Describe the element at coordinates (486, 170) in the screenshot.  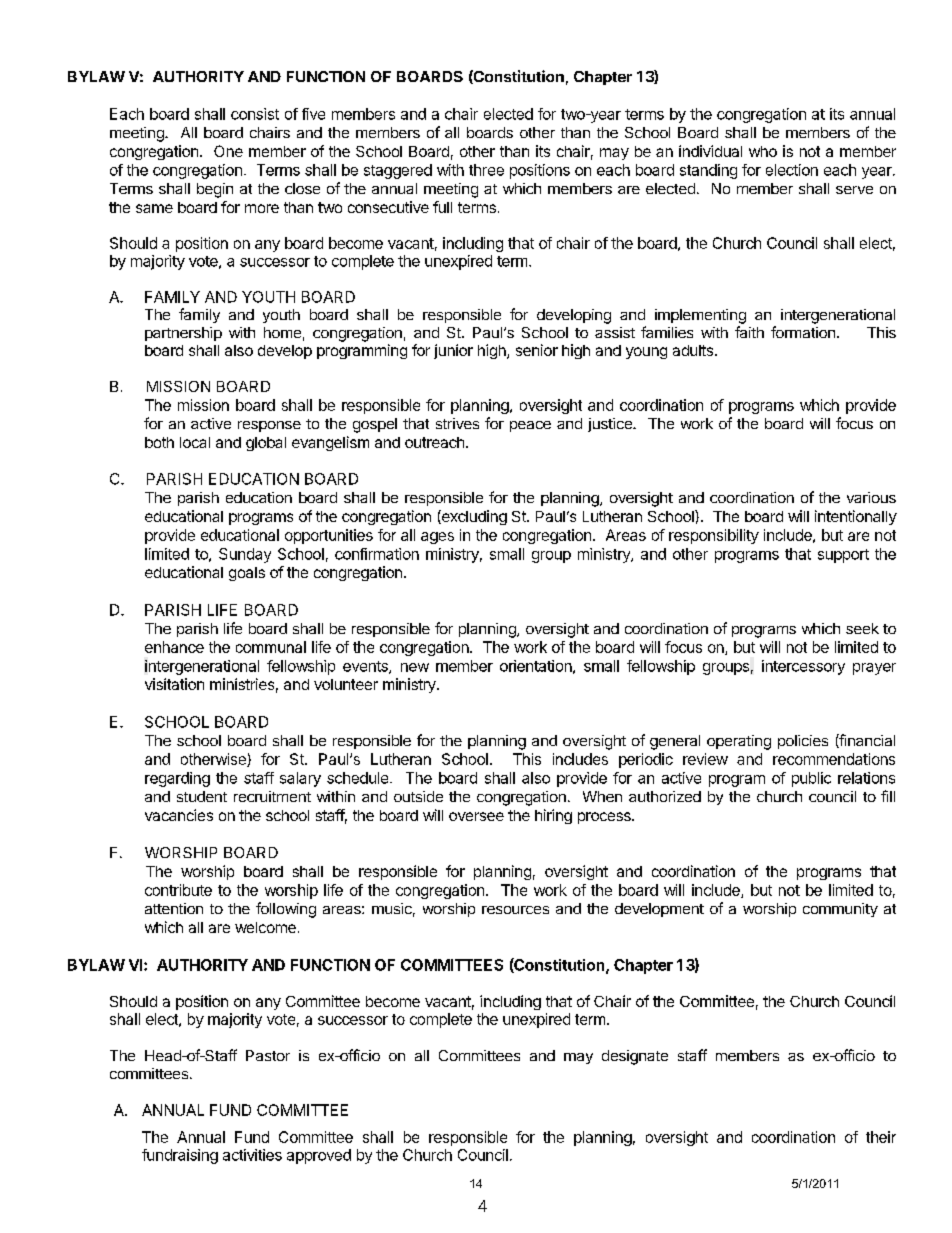
I see `three` at that location.
